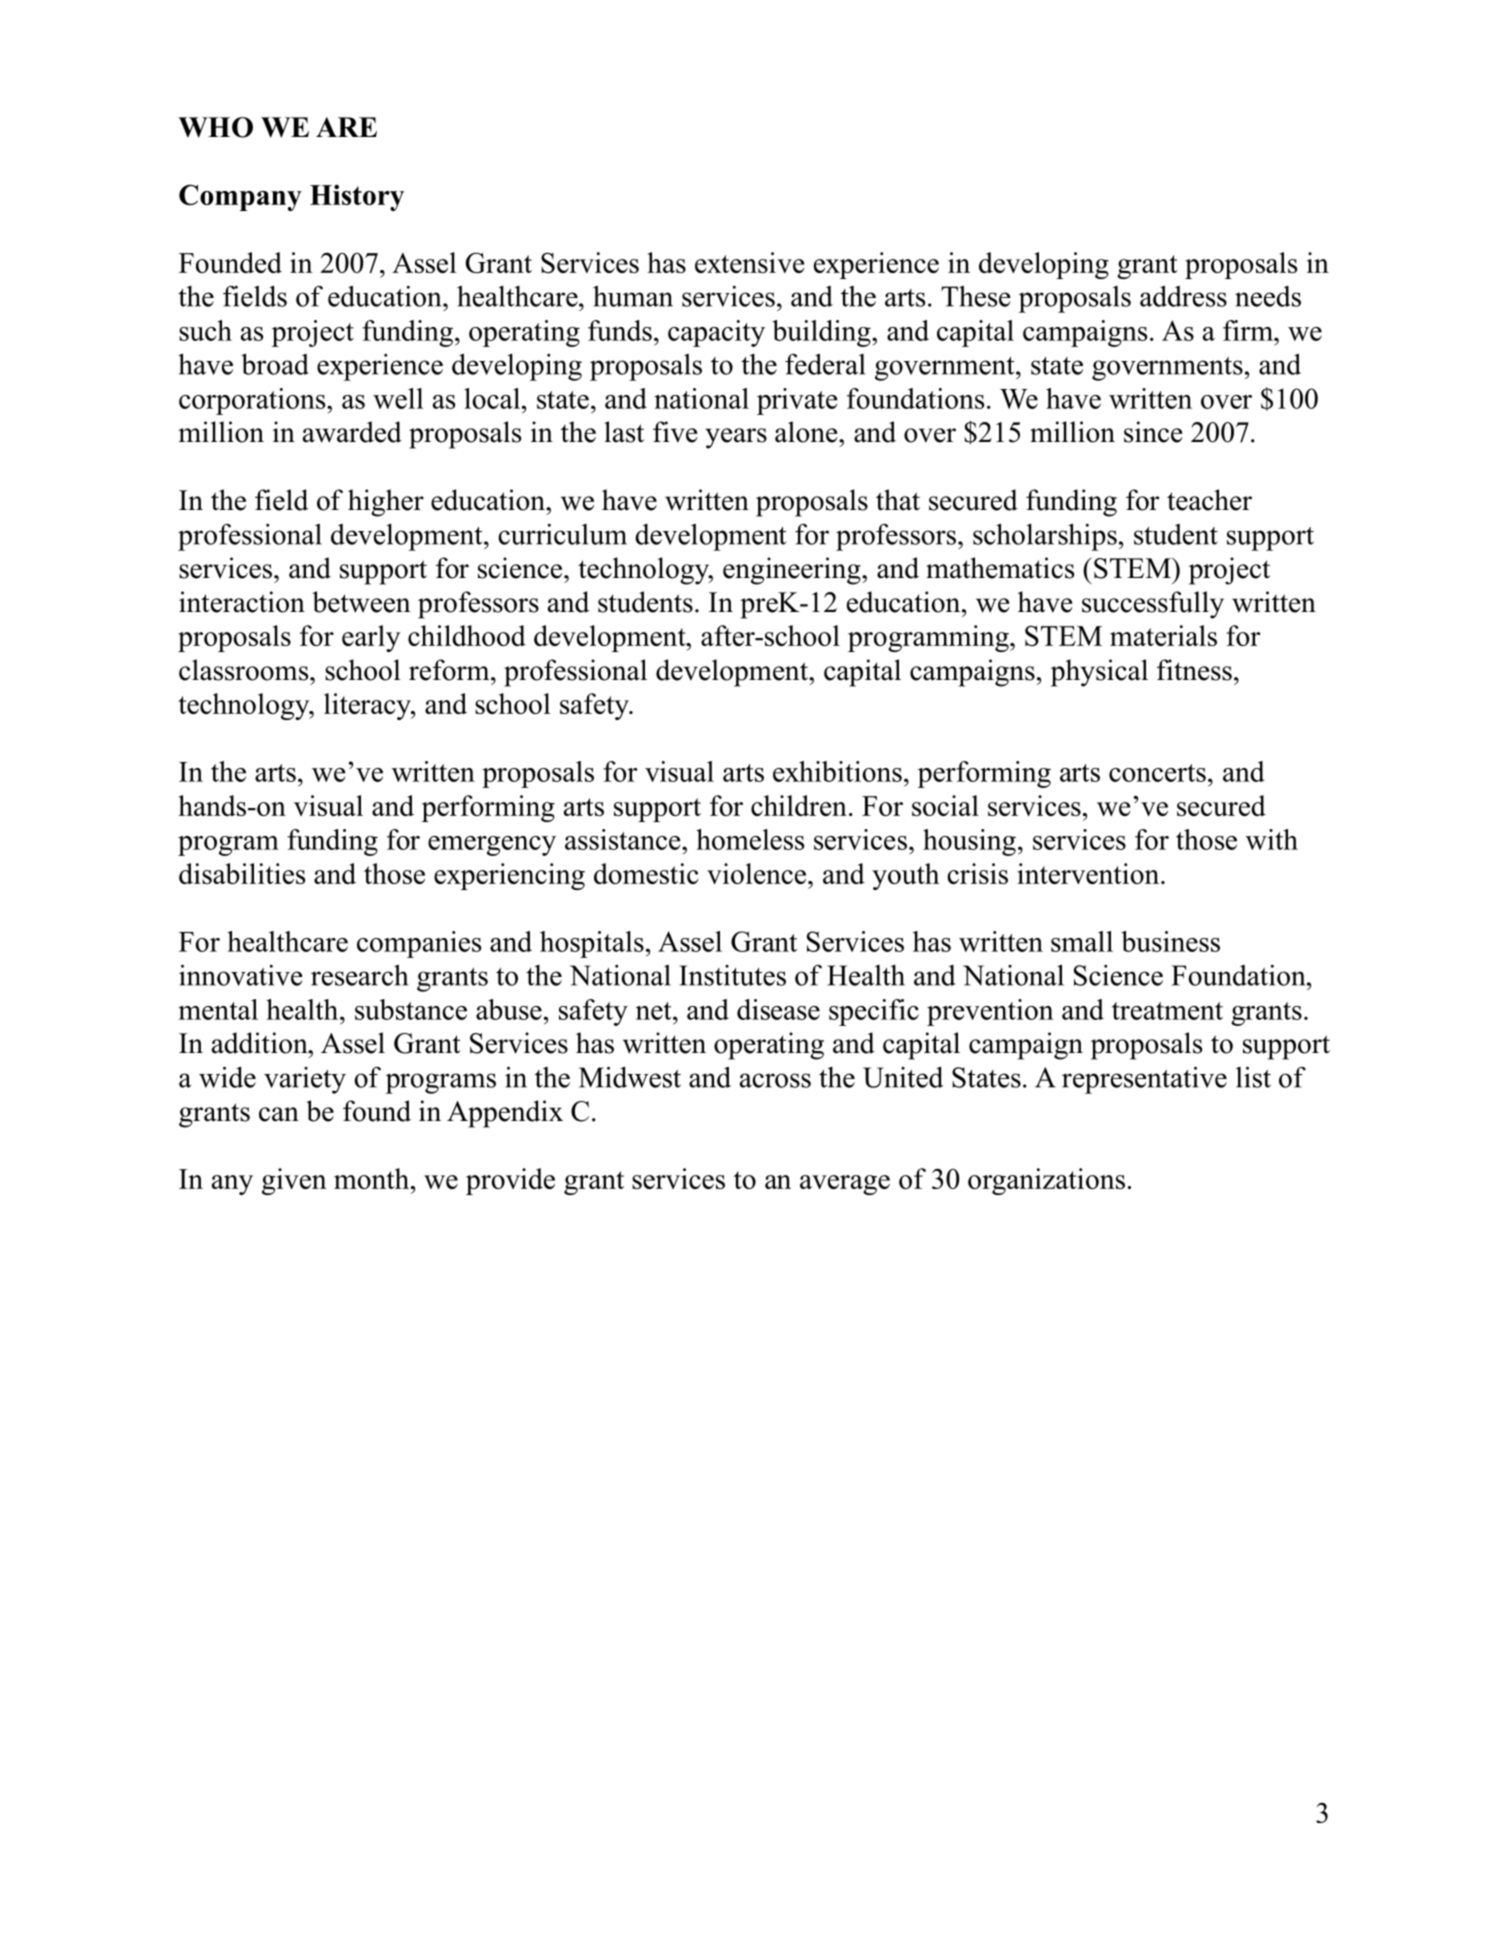 The width and height of the document is (1506, 1948). I want to click on awarded, so click(352, 432).
